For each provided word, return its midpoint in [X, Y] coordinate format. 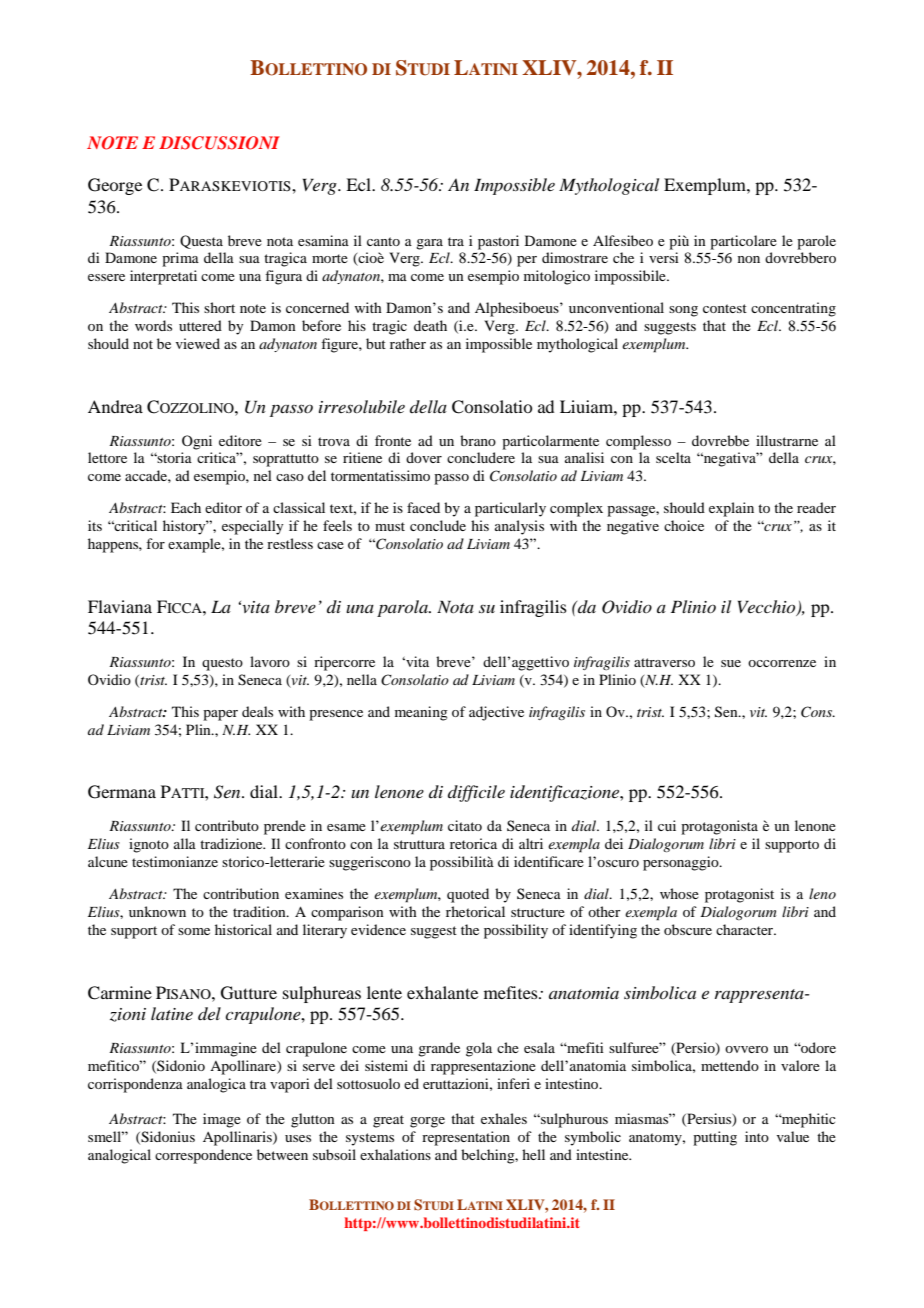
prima [180, 259]
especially [252, 527]
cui [667, 825]
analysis [519, 527]
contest [725, 308]
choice [684, 525]
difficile [476, 793]
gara [429, 244]
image [222, 1120]
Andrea [115, 406]
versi [664, 257]
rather [408, 343]
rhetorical [475, 911]
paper [220, 715]
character [746, 929]
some [194, 931]
